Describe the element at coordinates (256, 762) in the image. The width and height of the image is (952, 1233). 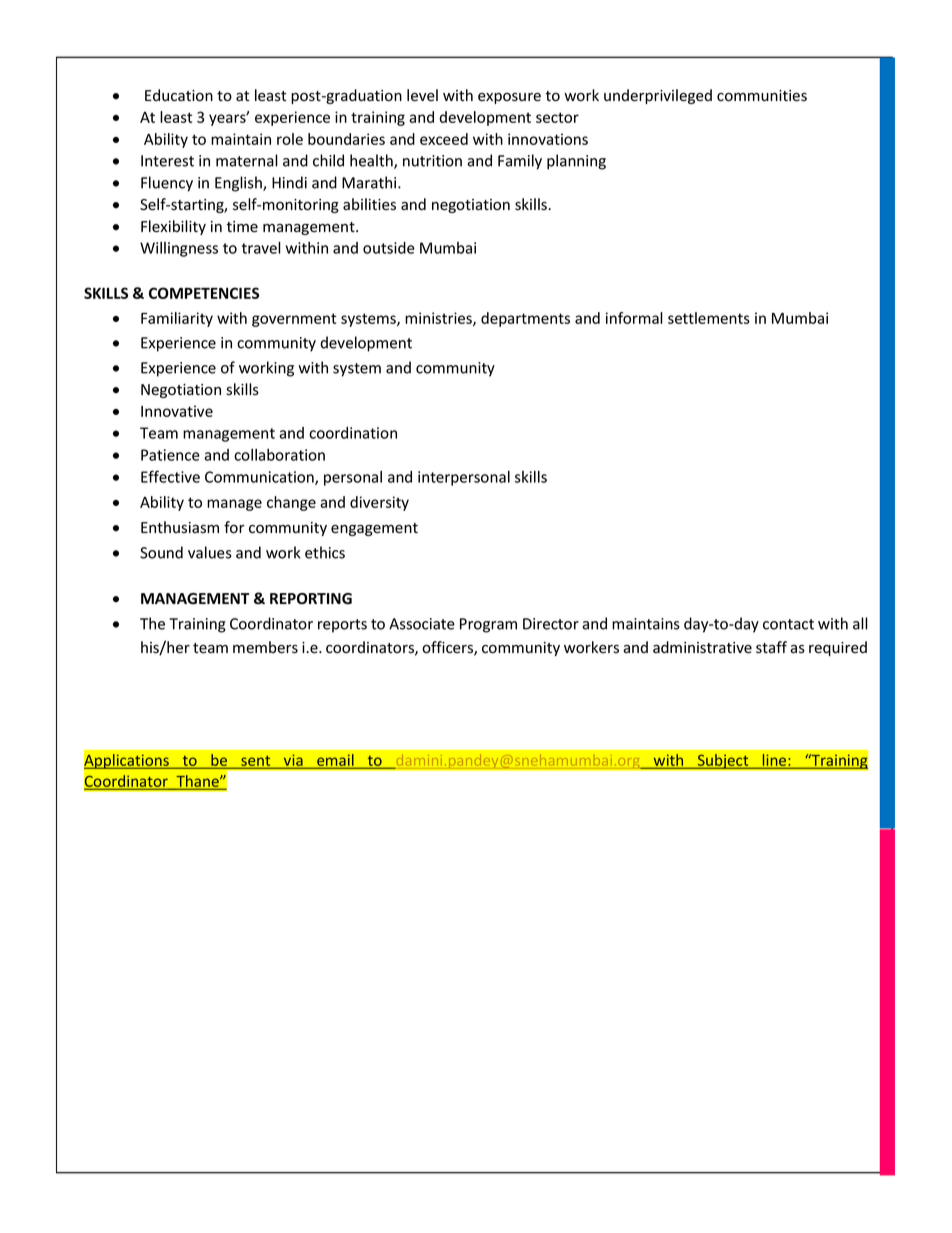
I see `sent` at that location.
